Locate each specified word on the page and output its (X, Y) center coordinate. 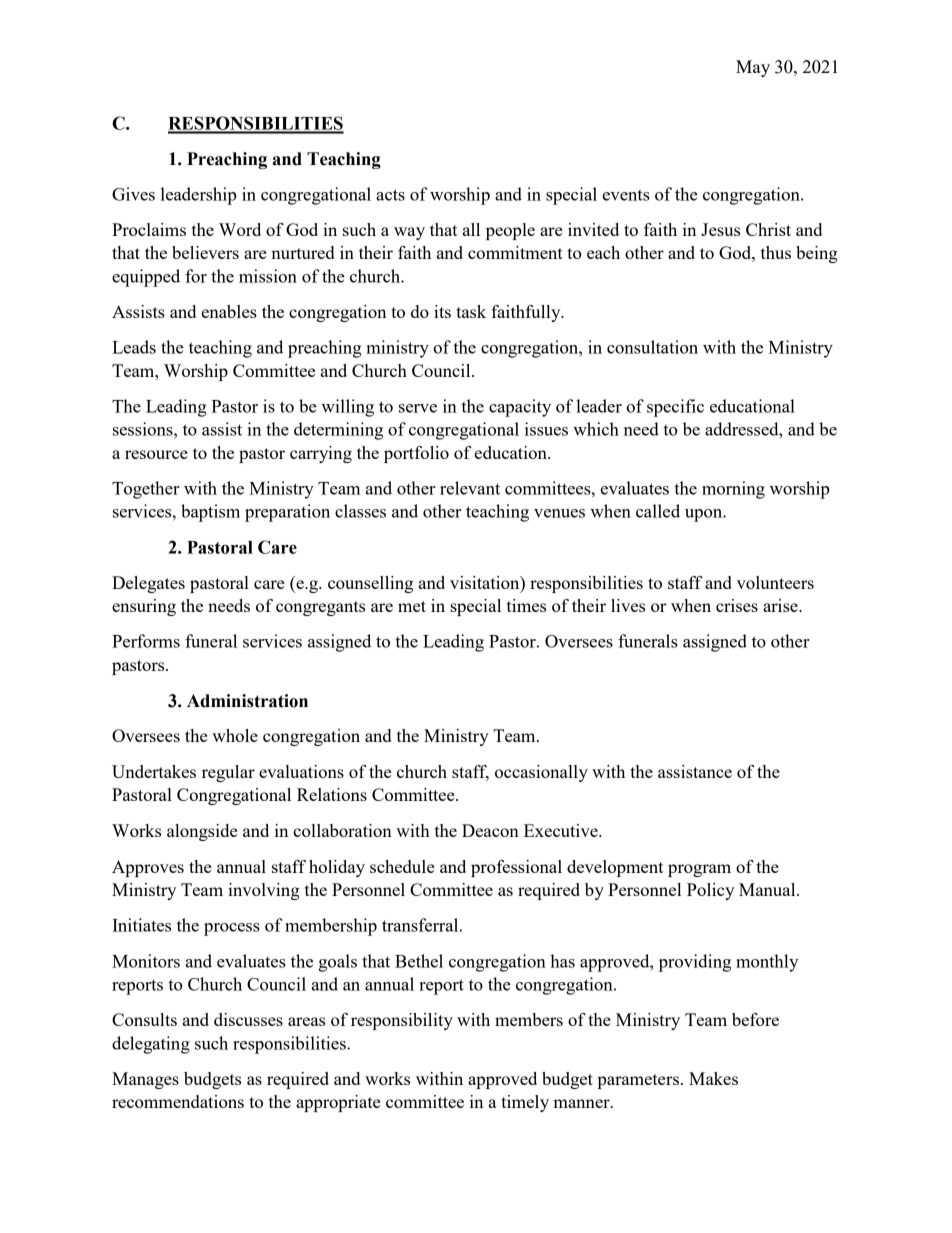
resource (156, 454)
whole (235, 735)
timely (525, 1103)
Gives (133, 194)
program (699, 870)
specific (675, 408)
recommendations (178, 1101)
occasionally (541, 773)
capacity (520, 408)
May (753, 68)
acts (390, 195)
